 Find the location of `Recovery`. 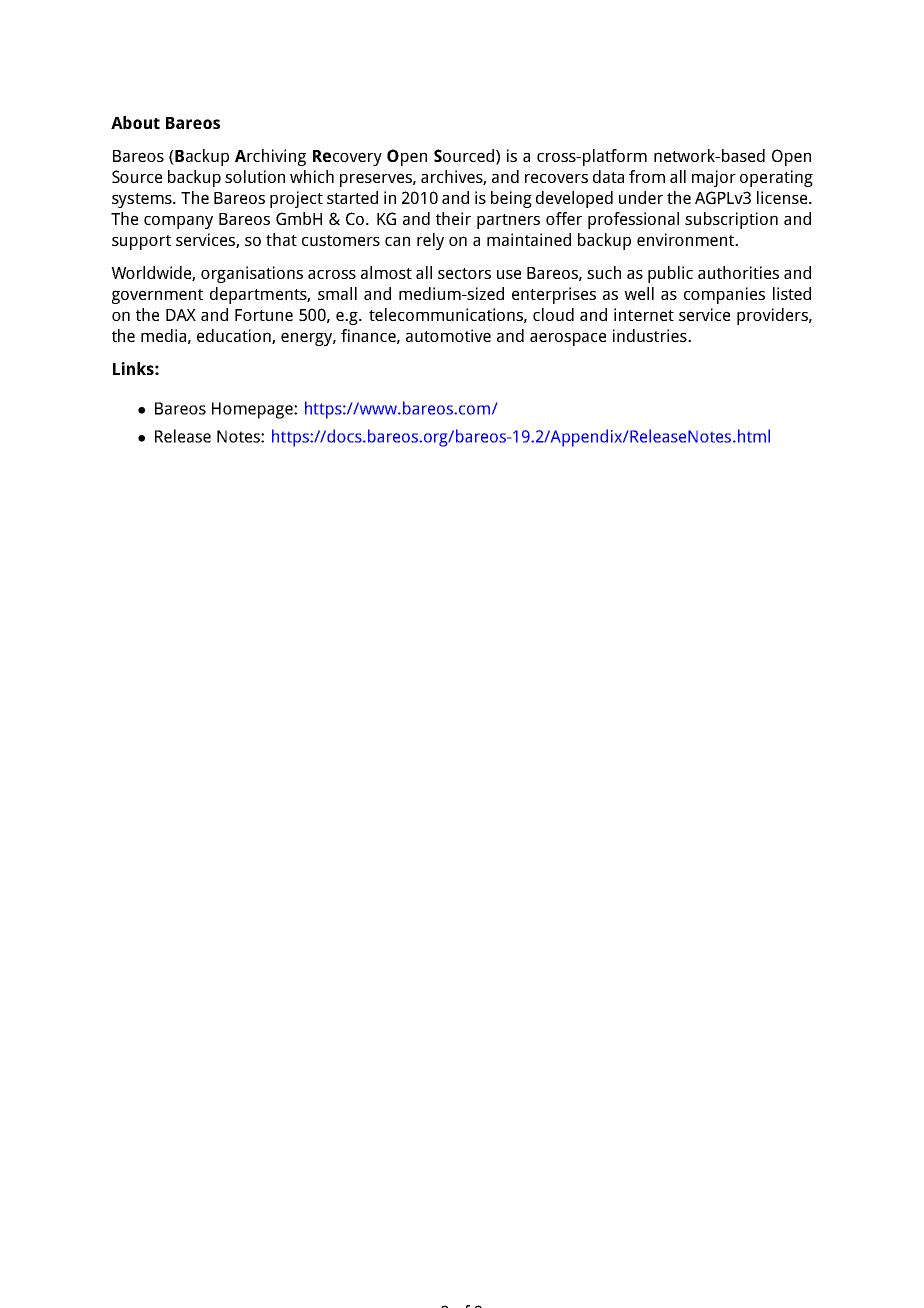

Recovery is located at coordinates (347, 158).
